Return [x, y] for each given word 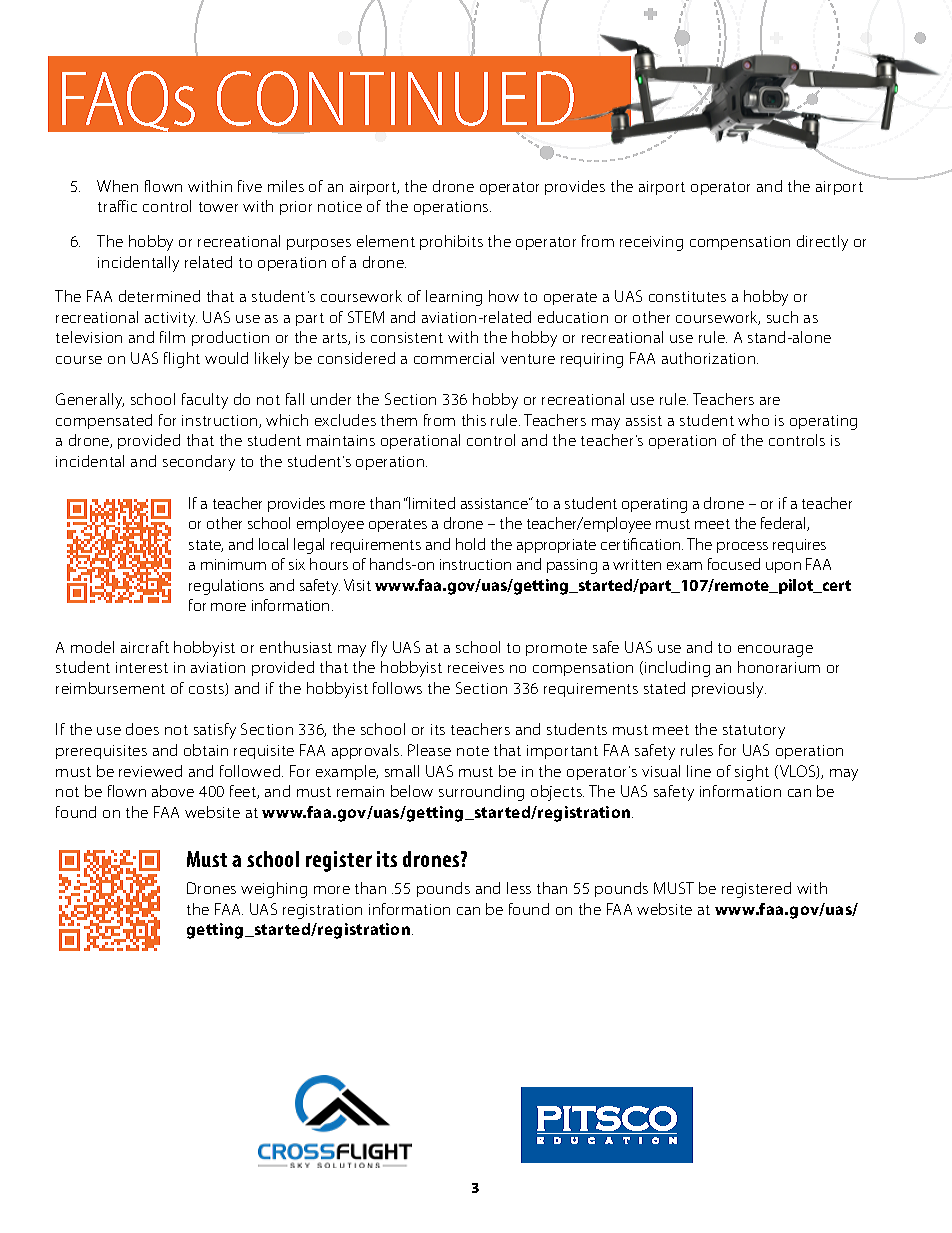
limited [432, 503]
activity [171, 319]
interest [142, 667]
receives [476, 667]
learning [454, 298]
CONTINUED [395, 98]
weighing [274, 890]
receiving [651, 243]
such [782, 317]
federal [784, 524]
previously [729, 690]
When [117, 186]
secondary [199, 463]
